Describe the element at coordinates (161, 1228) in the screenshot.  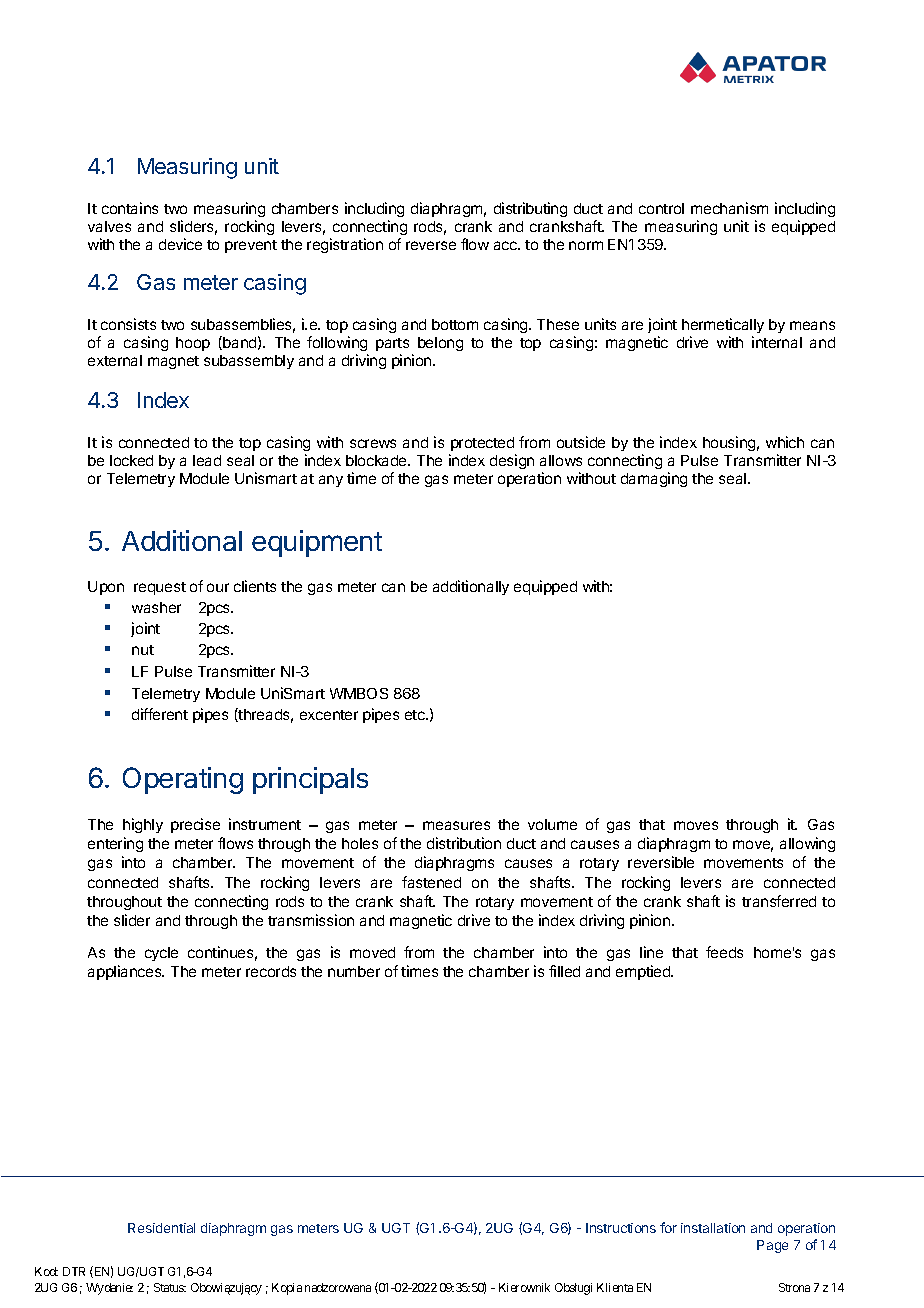
I see `Residential` at that location.
